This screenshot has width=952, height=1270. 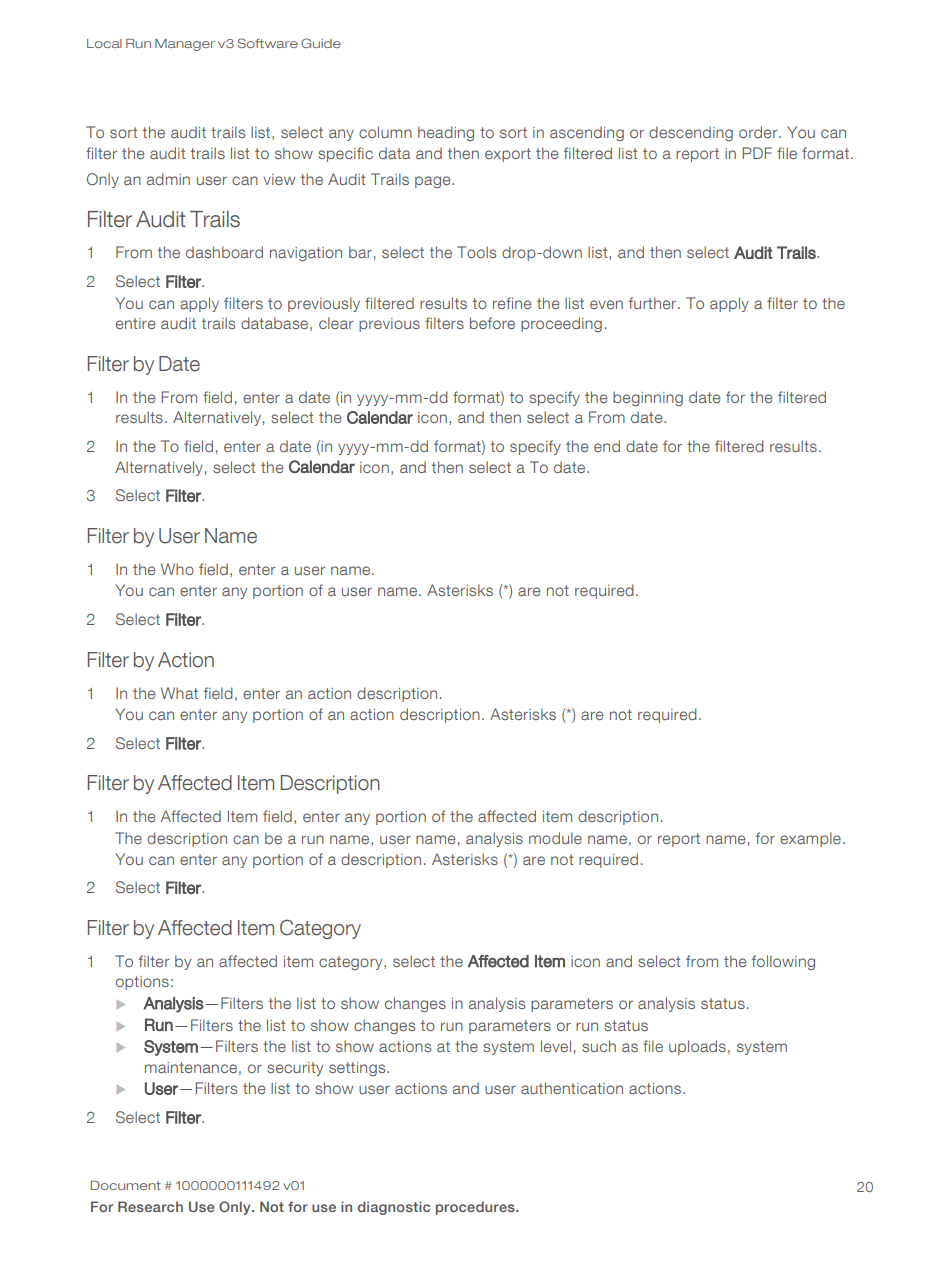 I want to click on Research, so click(x=150, y=1206).
